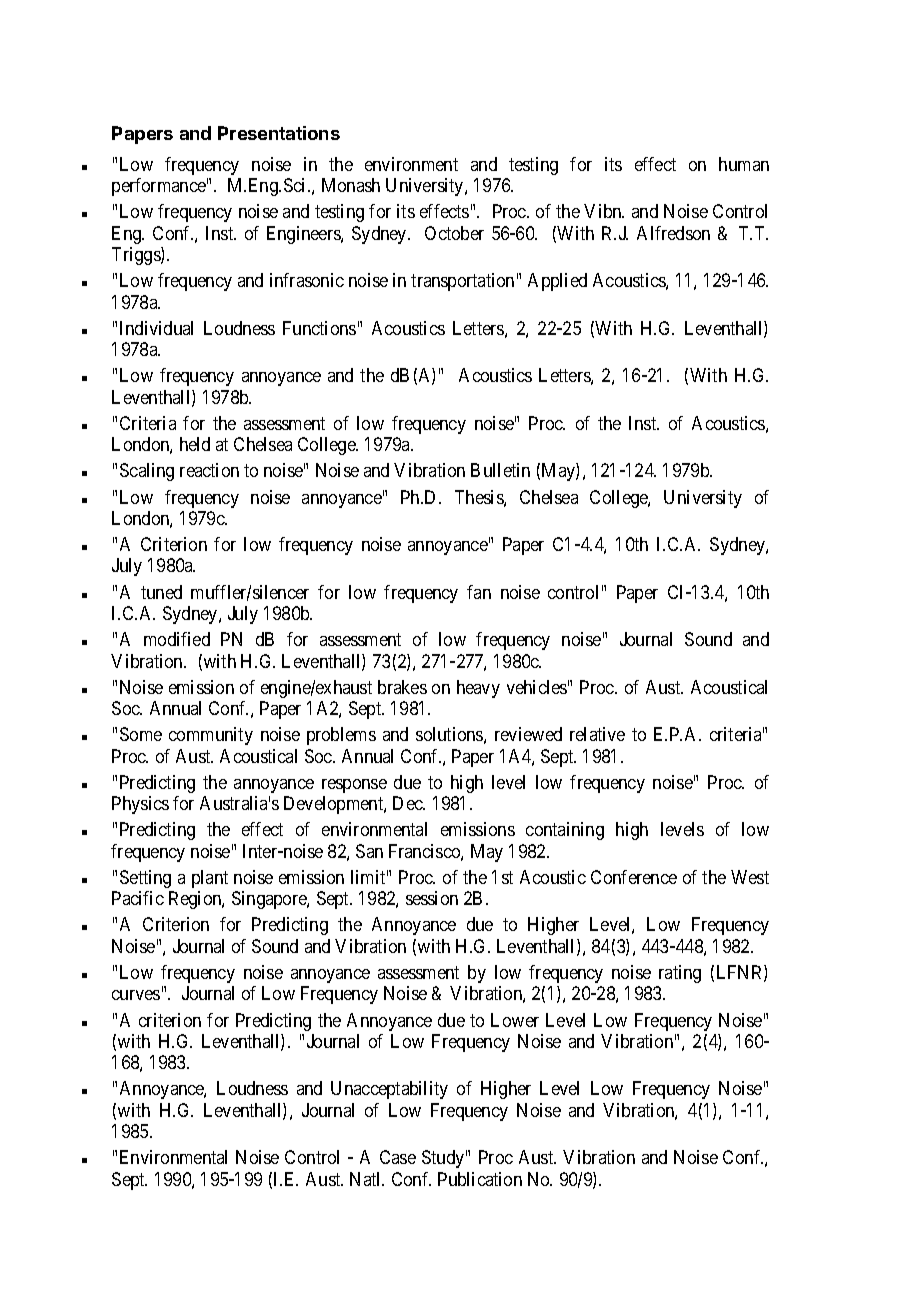 This screenshot has width=924, height=1308. What do you see at coordinates (480, 1179) in the screenshot?
I see `Publication` at bounding box center [480, 1179].
